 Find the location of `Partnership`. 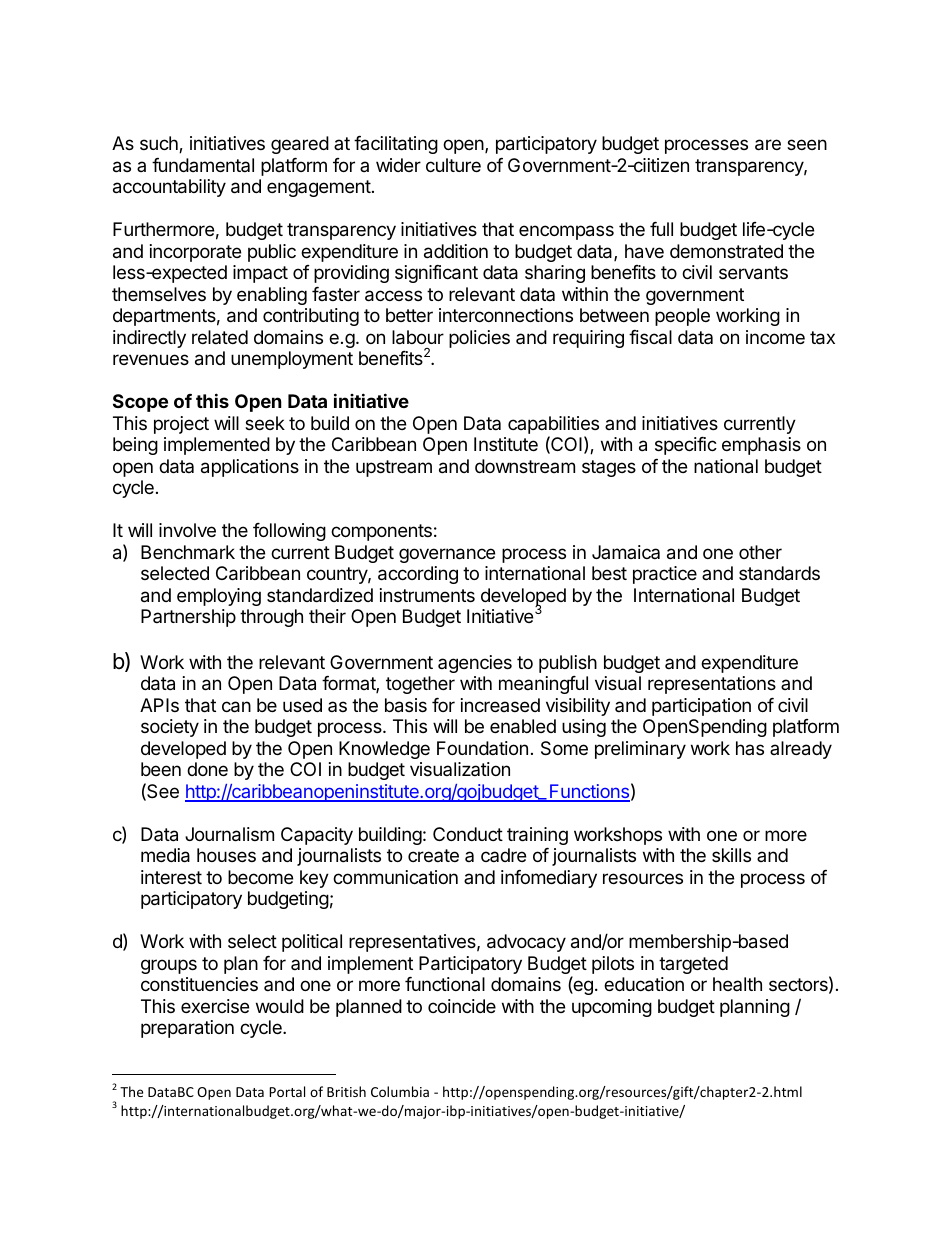

Partnership is located at coordinates (188, 618).
